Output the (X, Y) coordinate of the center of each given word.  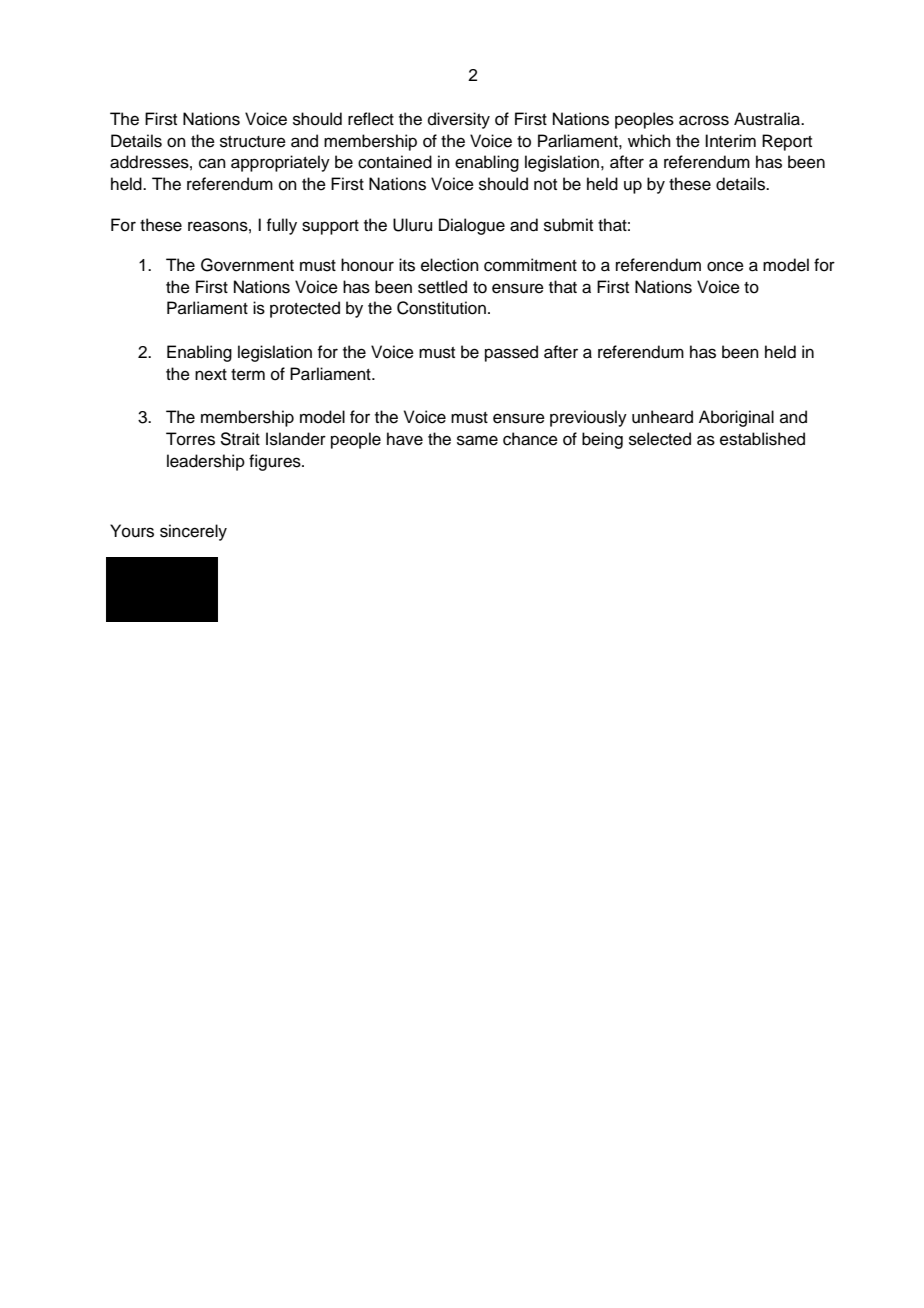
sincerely (193, 532)
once (725, 266)
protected (305, 309)
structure (253, 142)
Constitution (441, 308)
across (704, 120)
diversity (459, 120)
